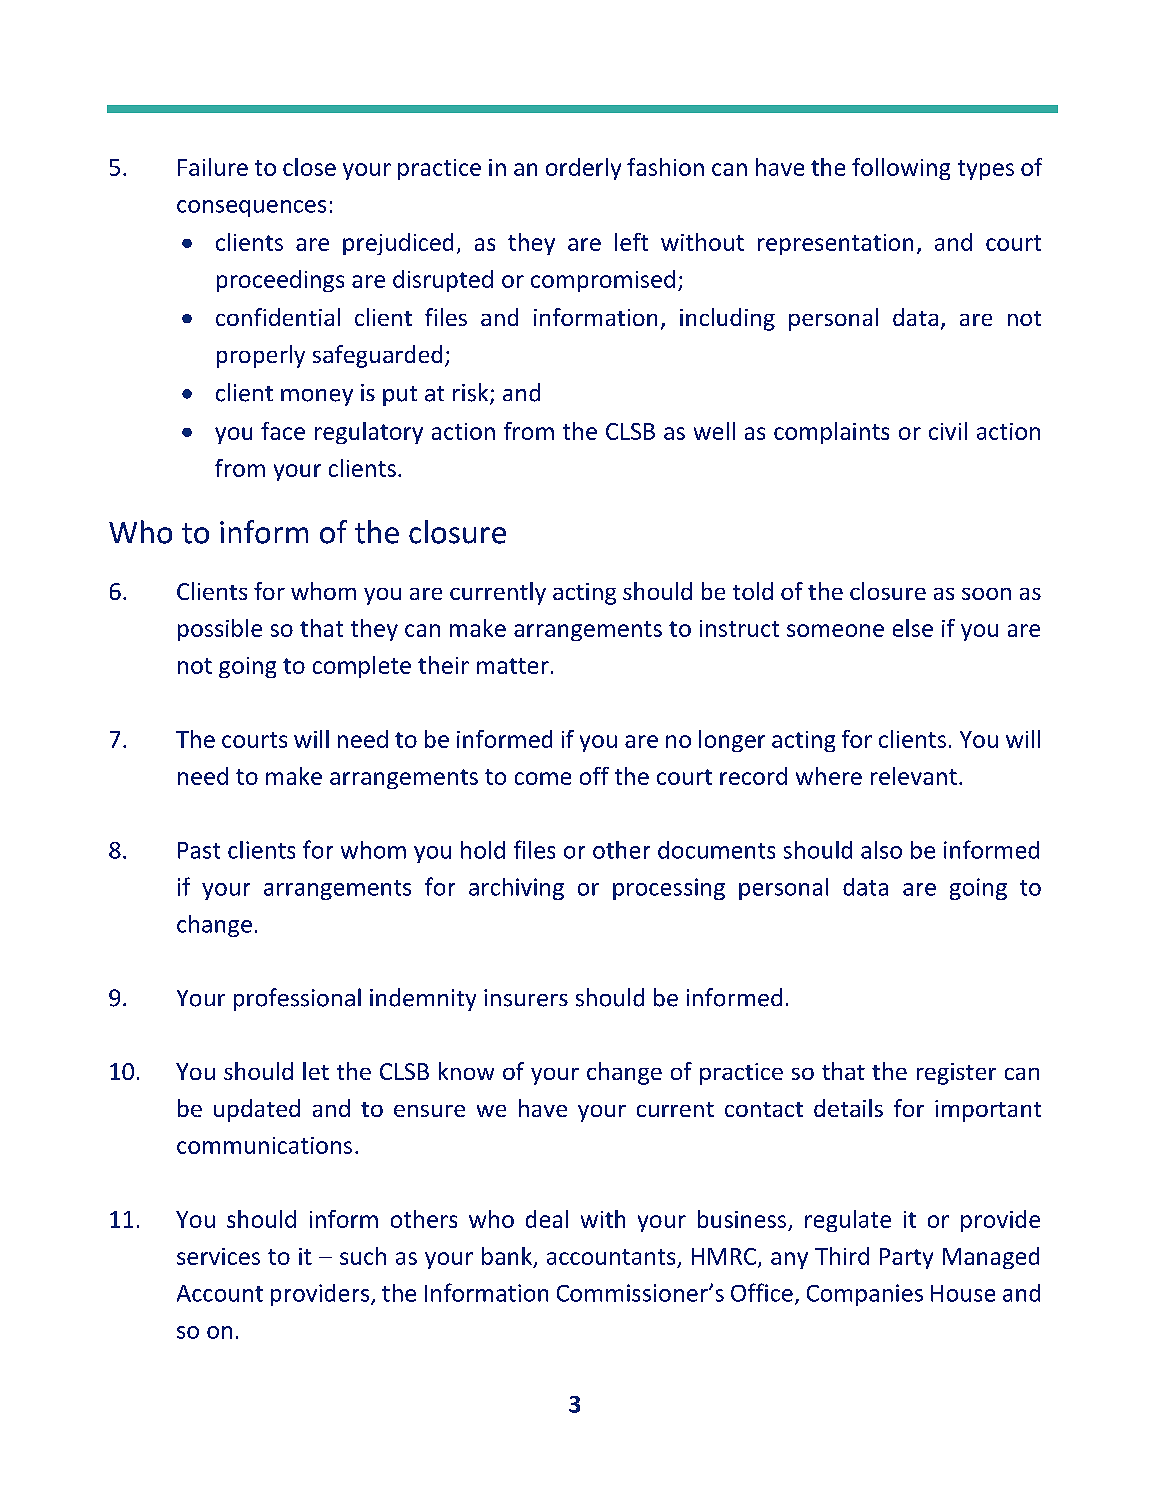 This image has width=1150, height=1488. I want to click on professional, so click(297, 999).
